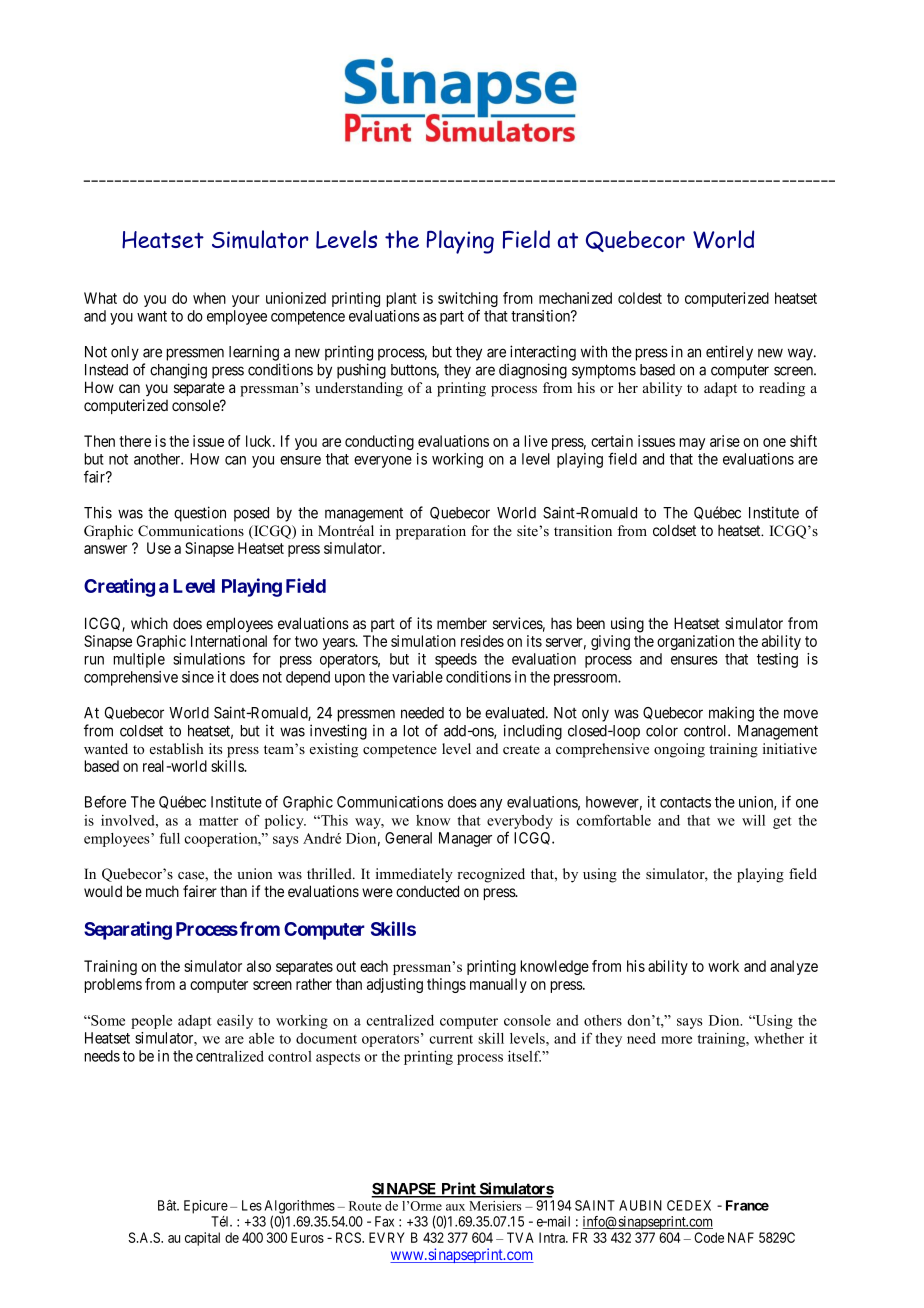 The image size is (924, 1308). Describe the element at coordinates (411, 731) in the document. I see `lot` at that location.
